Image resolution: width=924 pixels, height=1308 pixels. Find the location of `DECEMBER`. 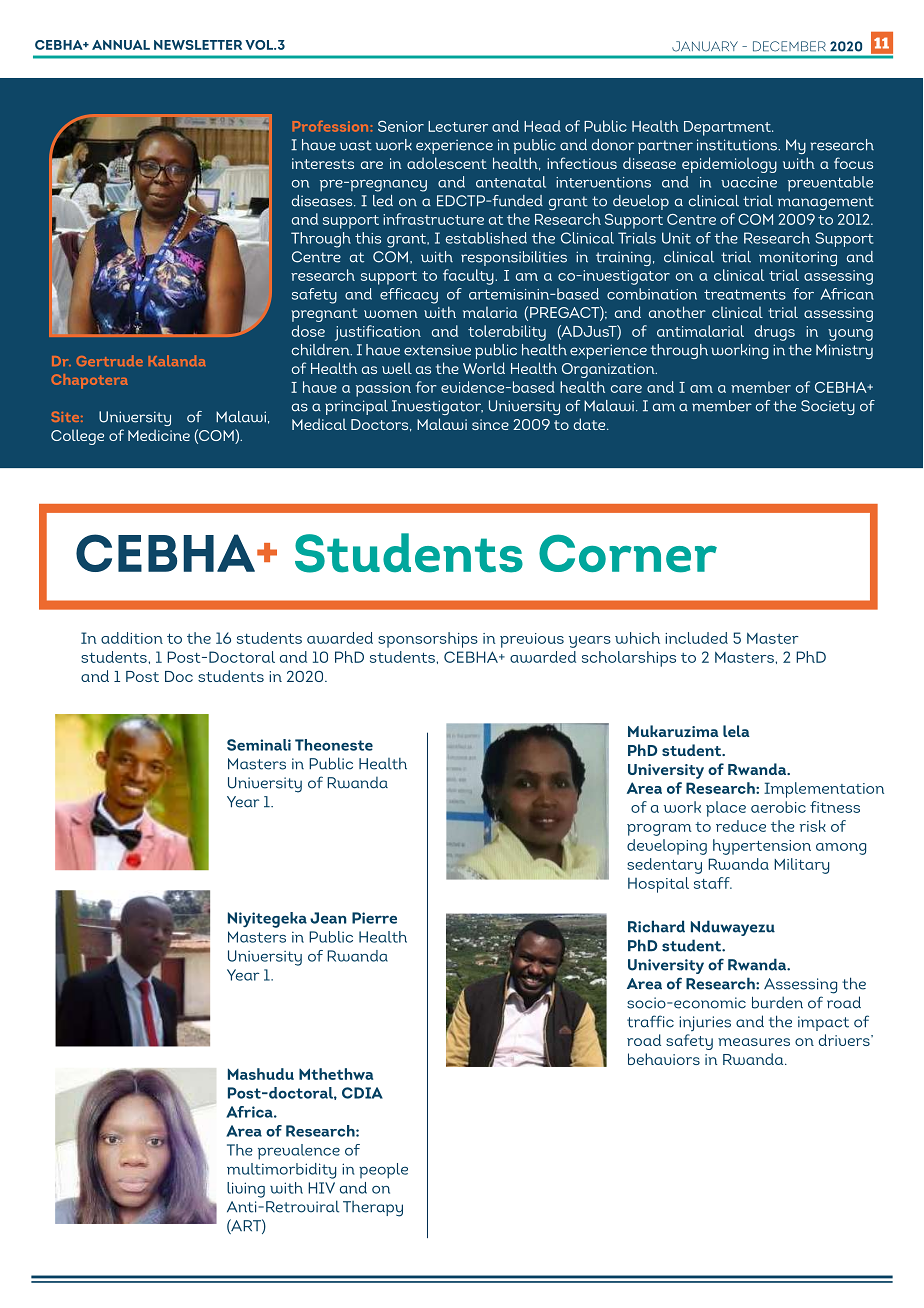

DECEMBER is located at coordinates (789, 46).
